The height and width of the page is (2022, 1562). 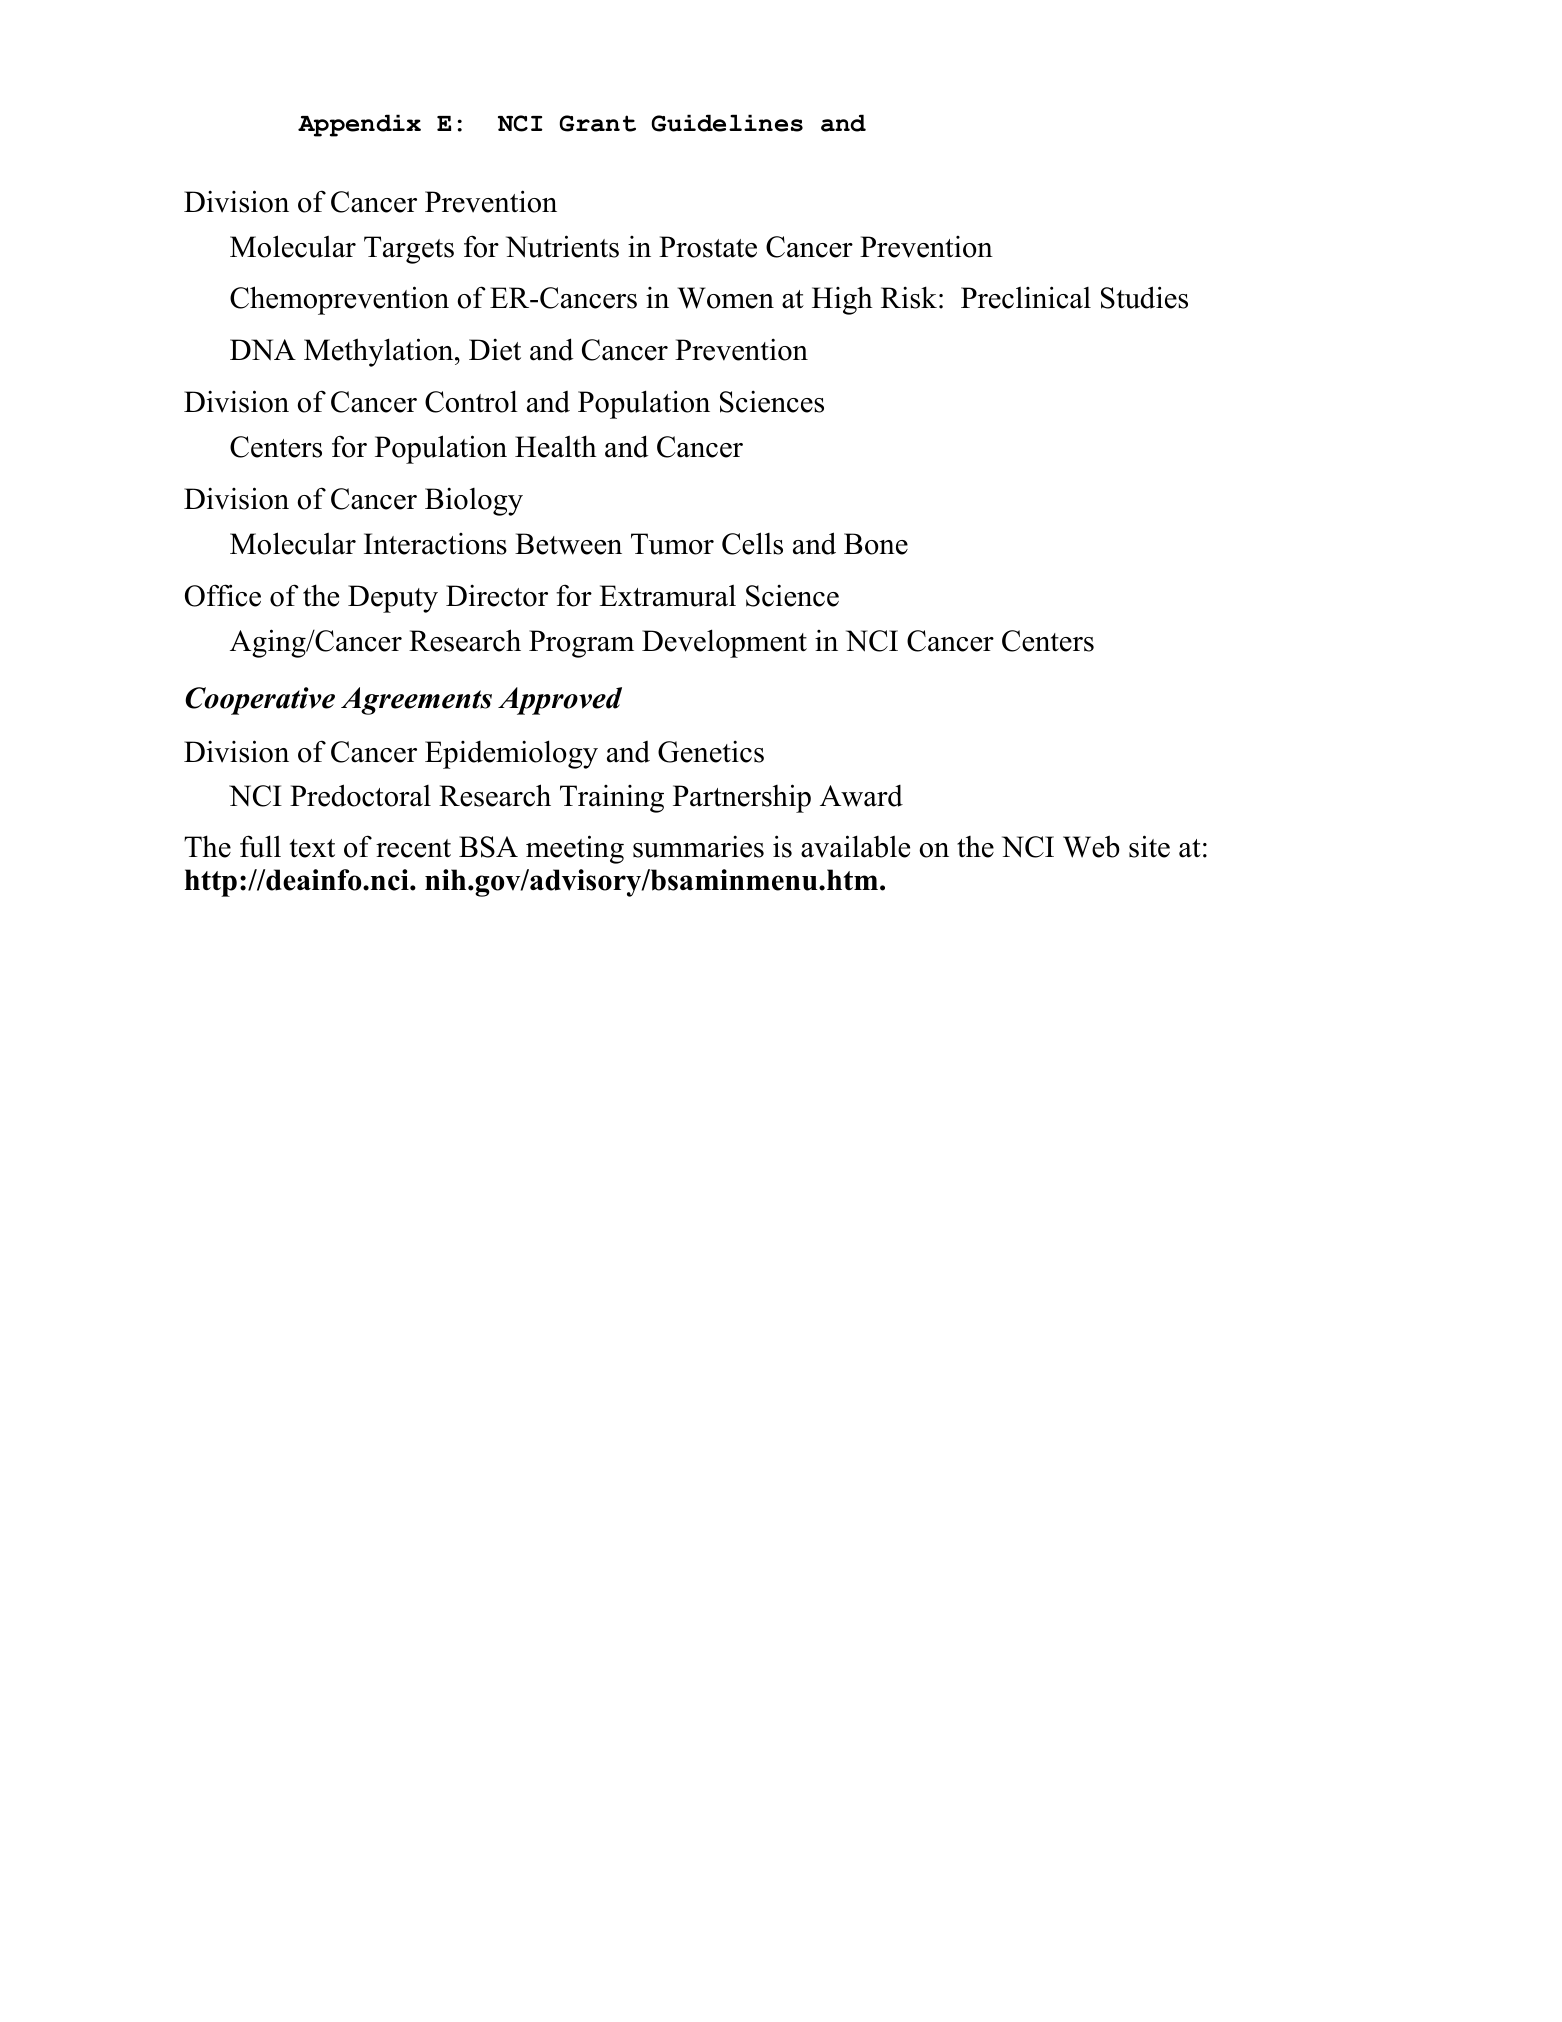 I want to click on Methylation, so click(x=380, y=352).
